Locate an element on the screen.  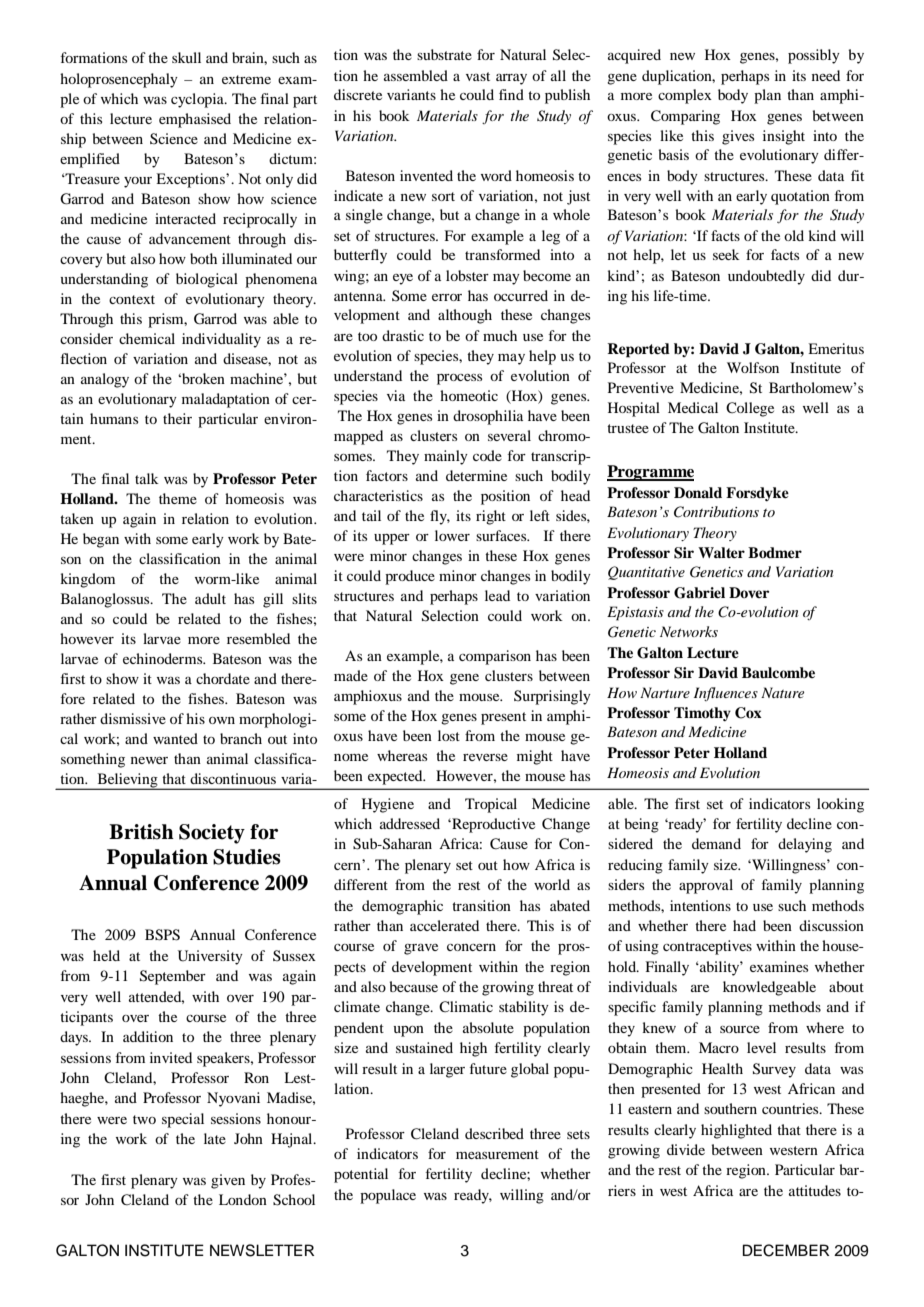
comparison is located at coordinates (495, 657).
